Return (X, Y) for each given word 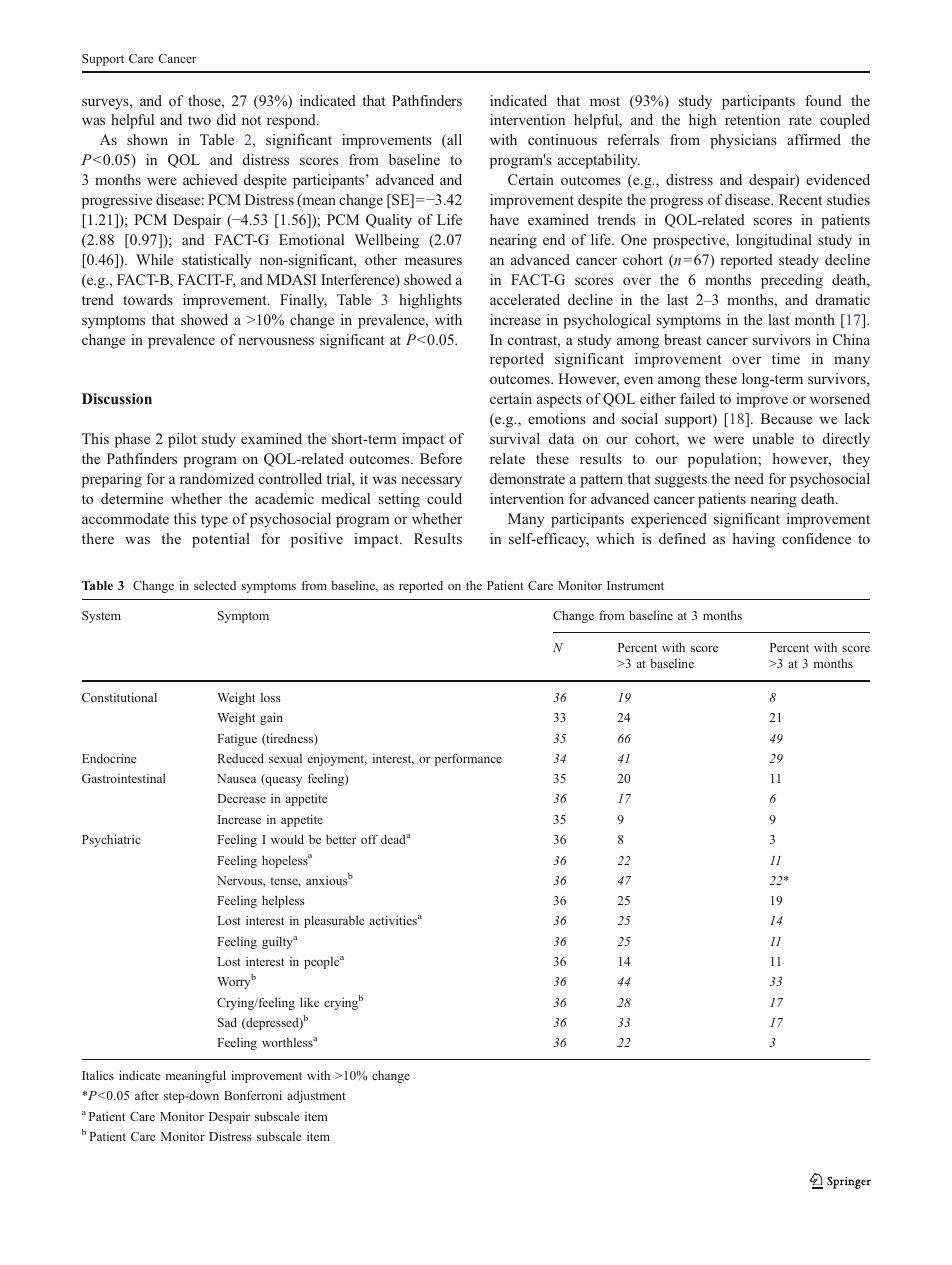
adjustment (316, 1096)
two (199, 120)
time (786, 358)
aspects (559, 401)
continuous (562, 139)
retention (752, 119)
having (754, 540)
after (147, 1095)
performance (468, 759)
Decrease (241, 798)
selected (215, 585)
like (310, 1002)
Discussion (117, 398)
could (444, 498)
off (369, 839)
